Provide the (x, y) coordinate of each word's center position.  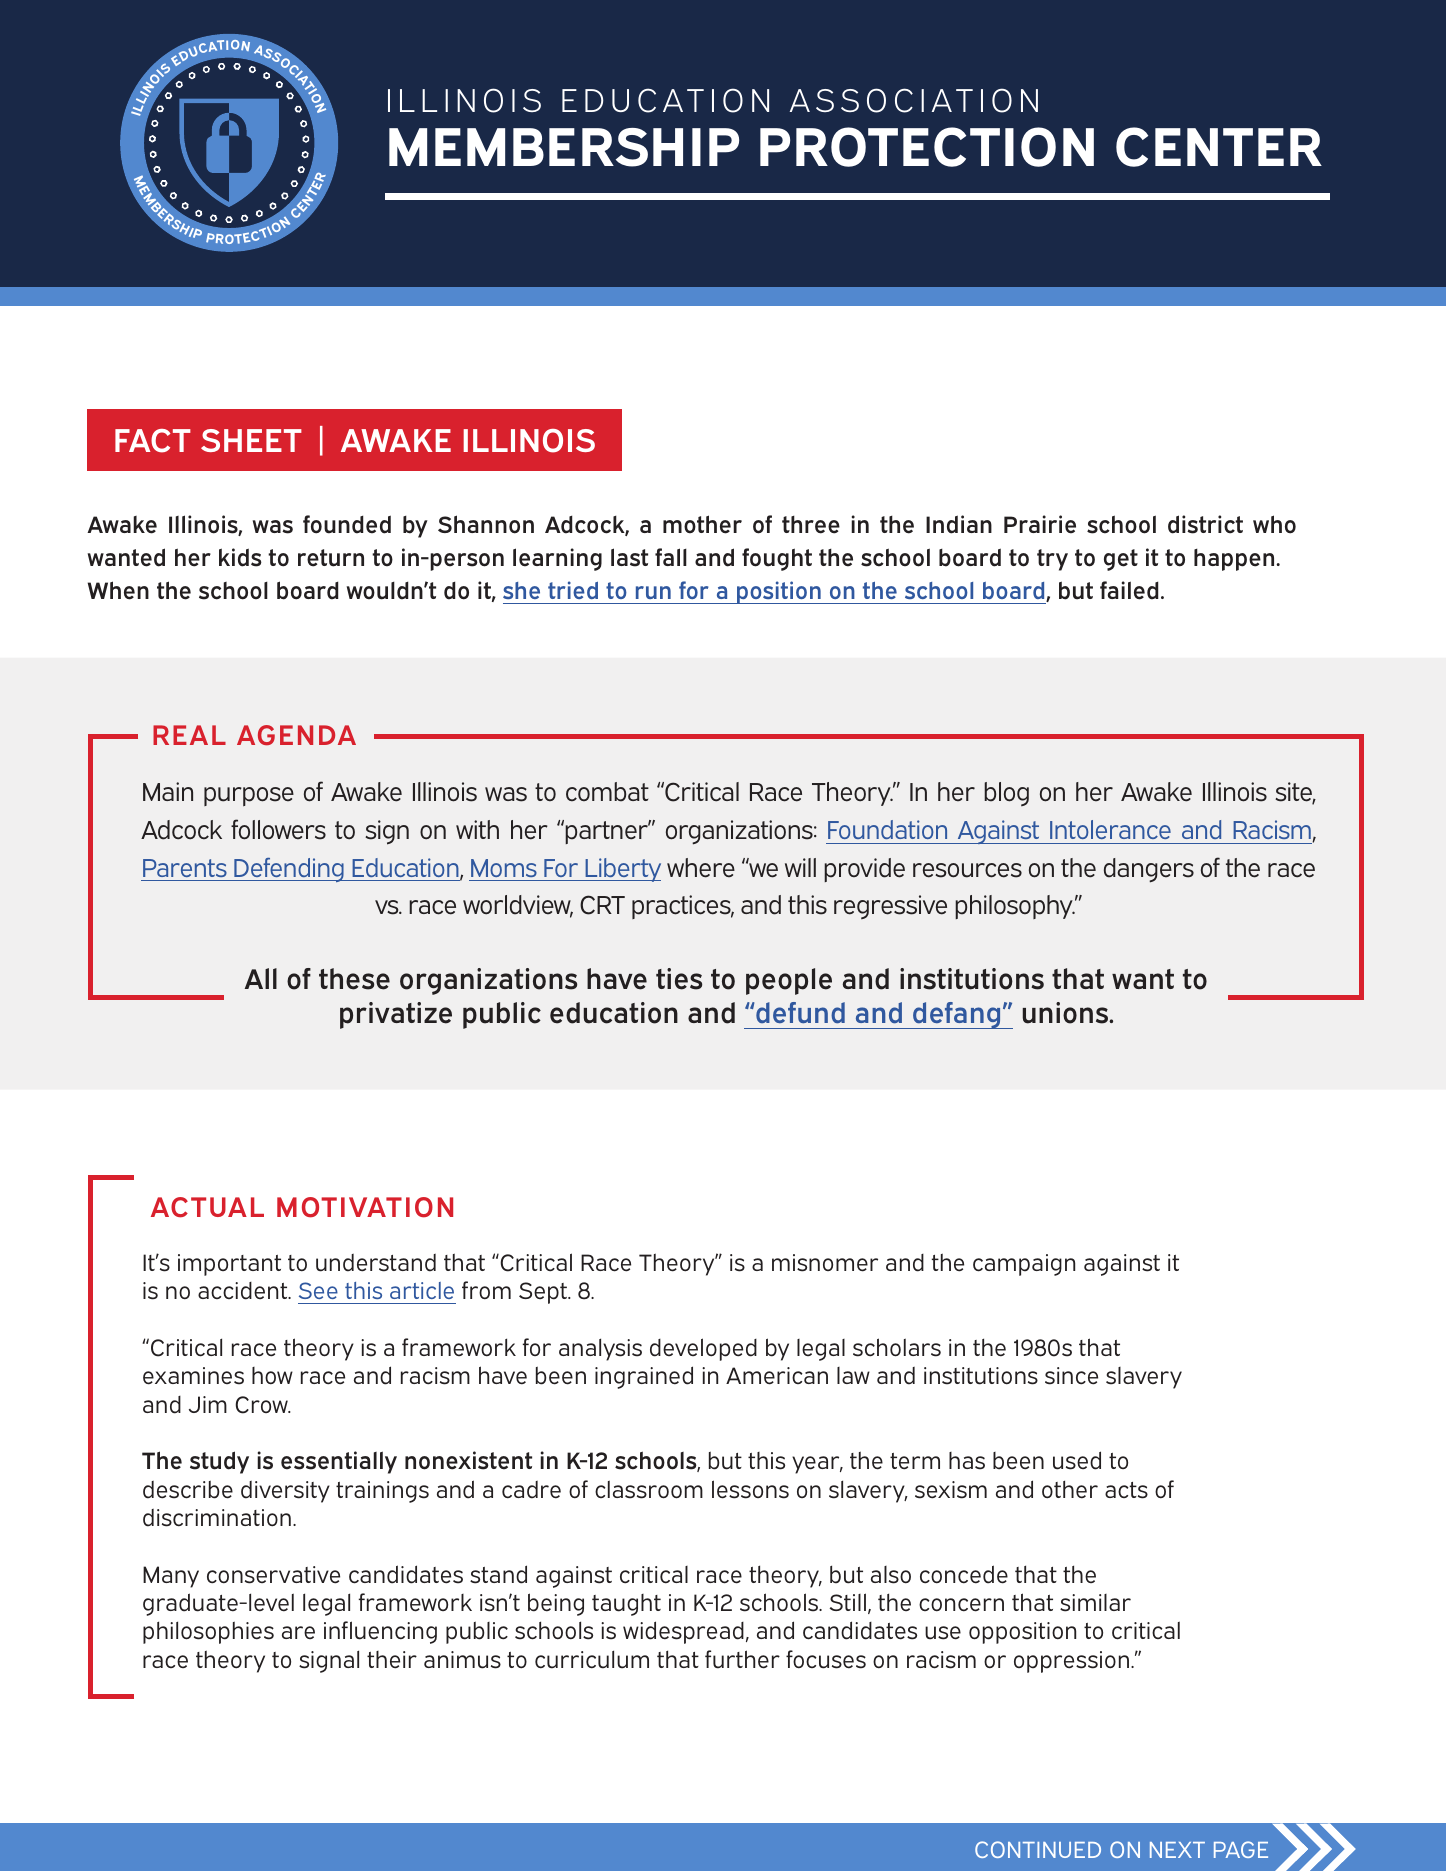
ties (679, 979)
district (1205, 524)
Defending (289, 870)
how (272, 1375)
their (392, 1660)
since (1071, 1376)
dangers (1149, 870)
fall (671, 557)
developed (703, 1349)
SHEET (251, 440)
